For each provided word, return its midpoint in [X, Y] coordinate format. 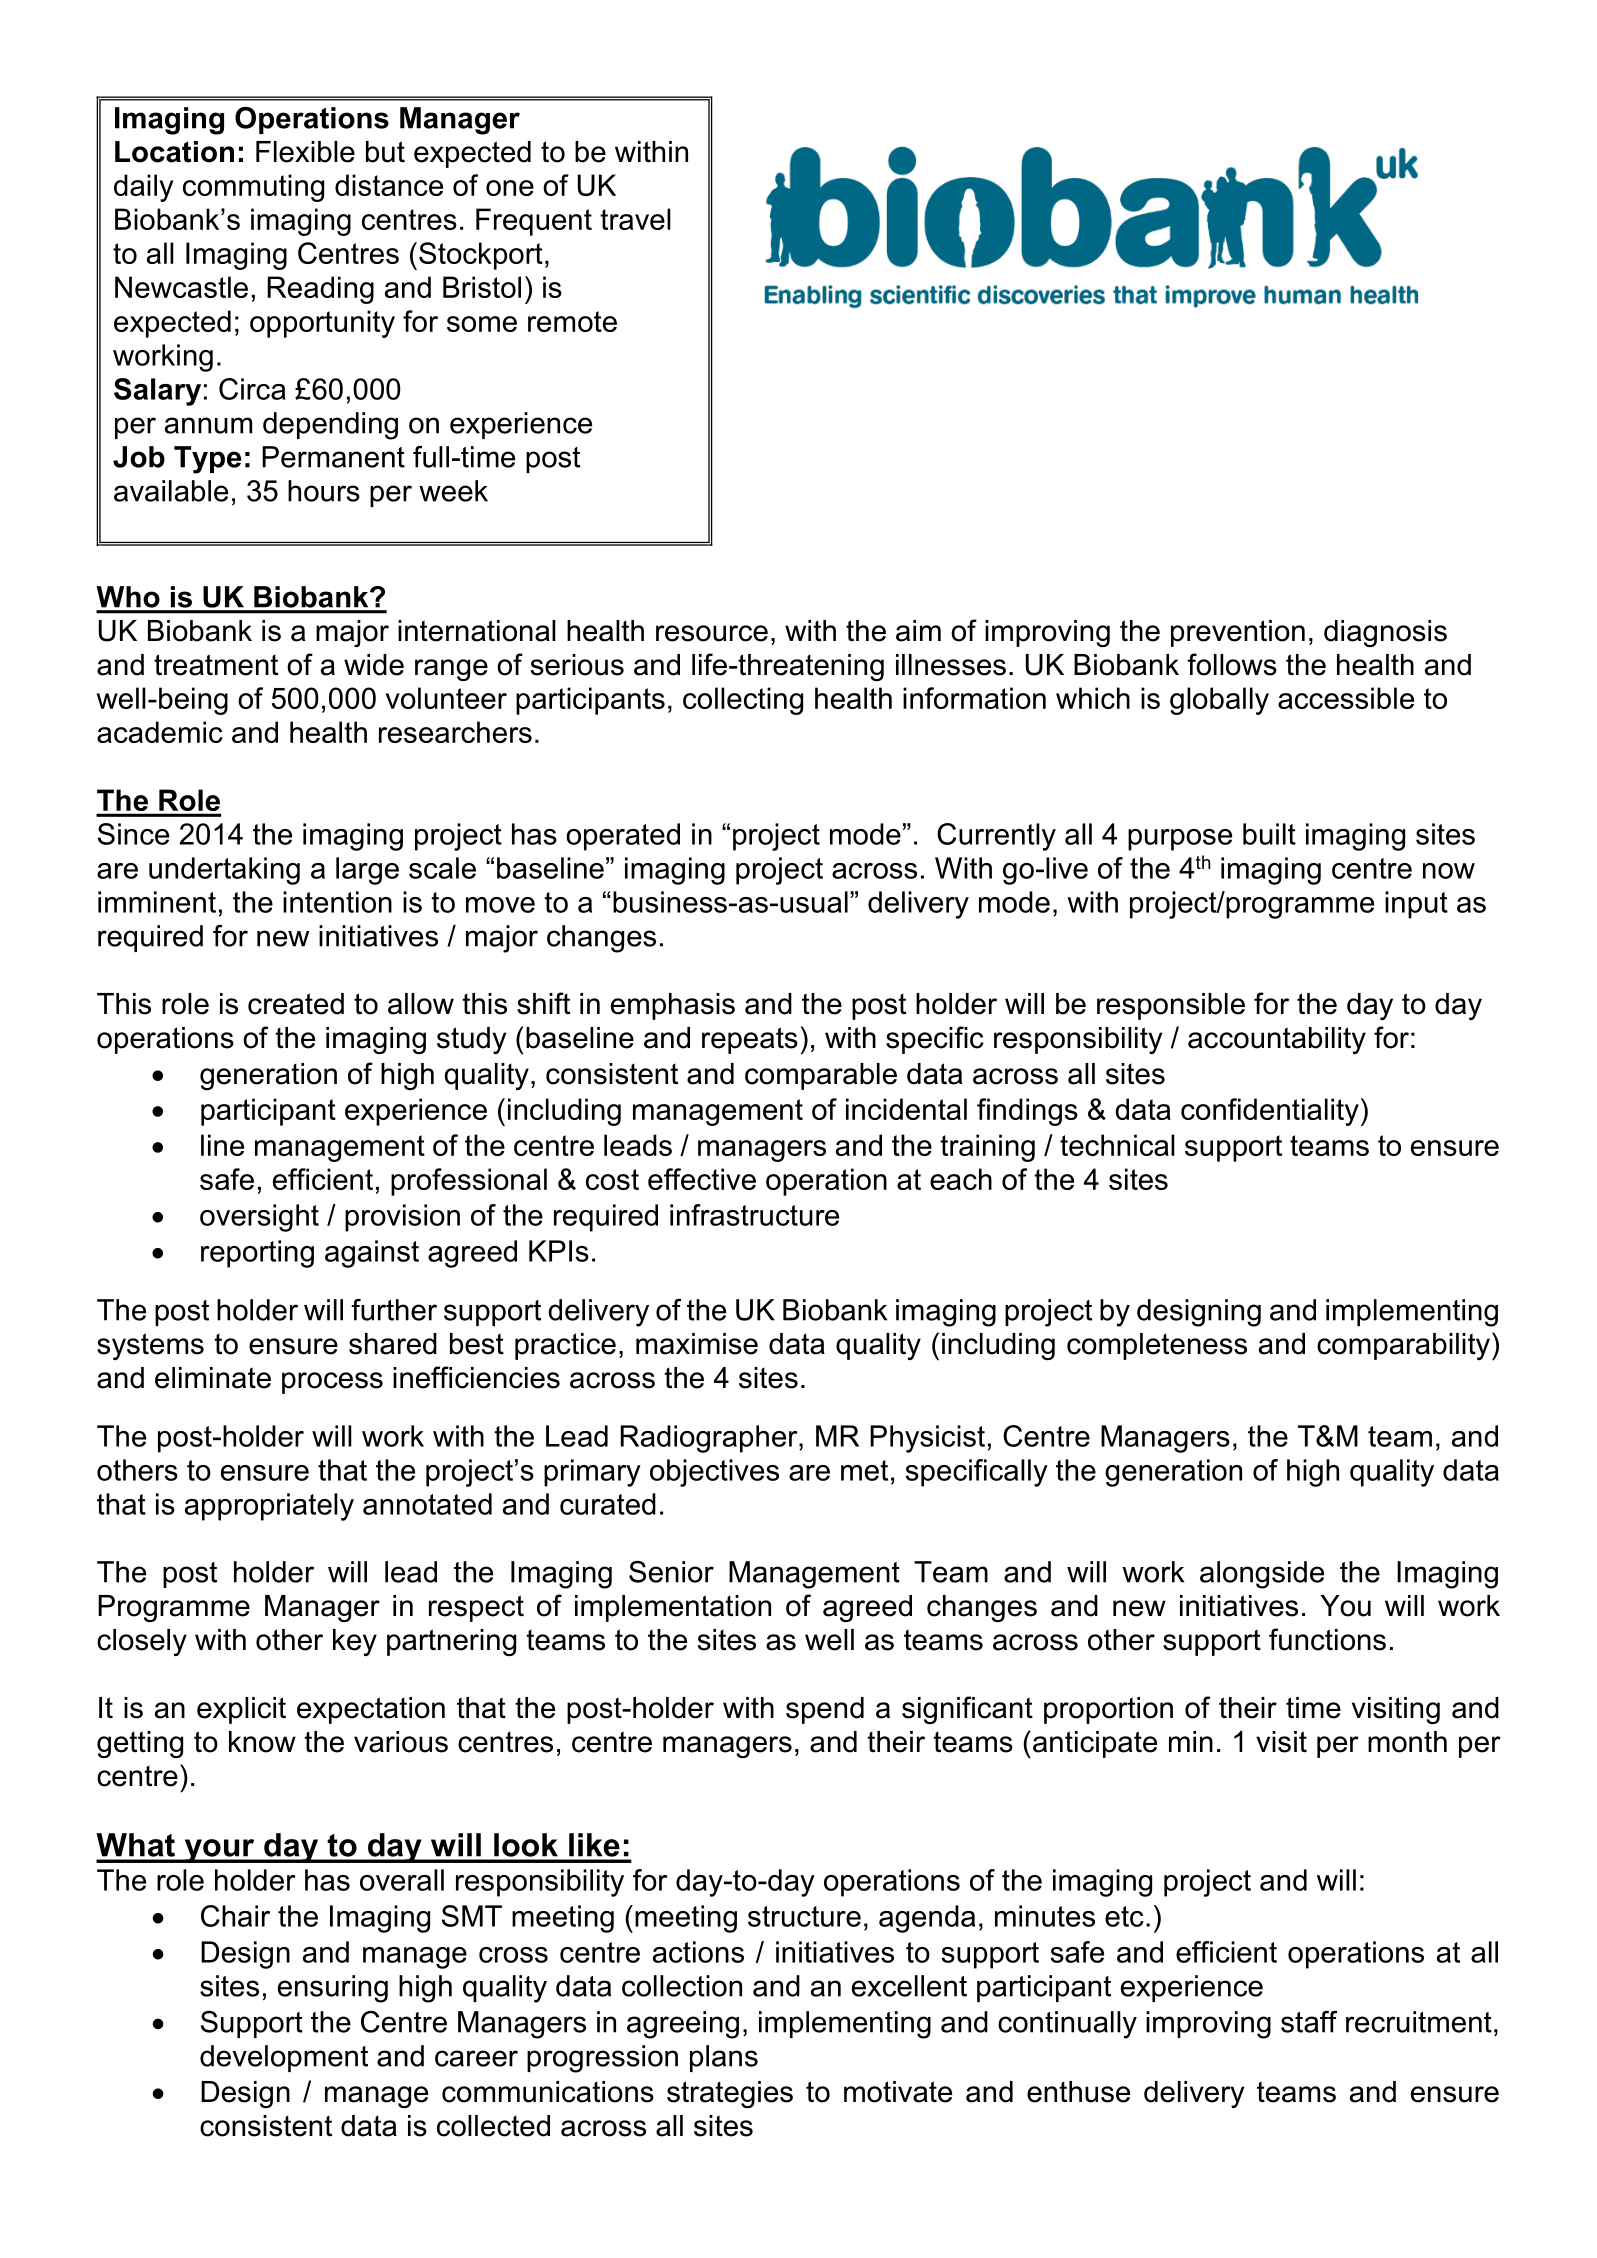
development [284, 2058]
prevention [1238, 633]
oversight [259, 1218]
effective [702, 1179]
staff [1309, 2022]
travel [635, 219]
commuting [253, 188]
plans [724, 2058]
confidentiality [1270, 1112]
